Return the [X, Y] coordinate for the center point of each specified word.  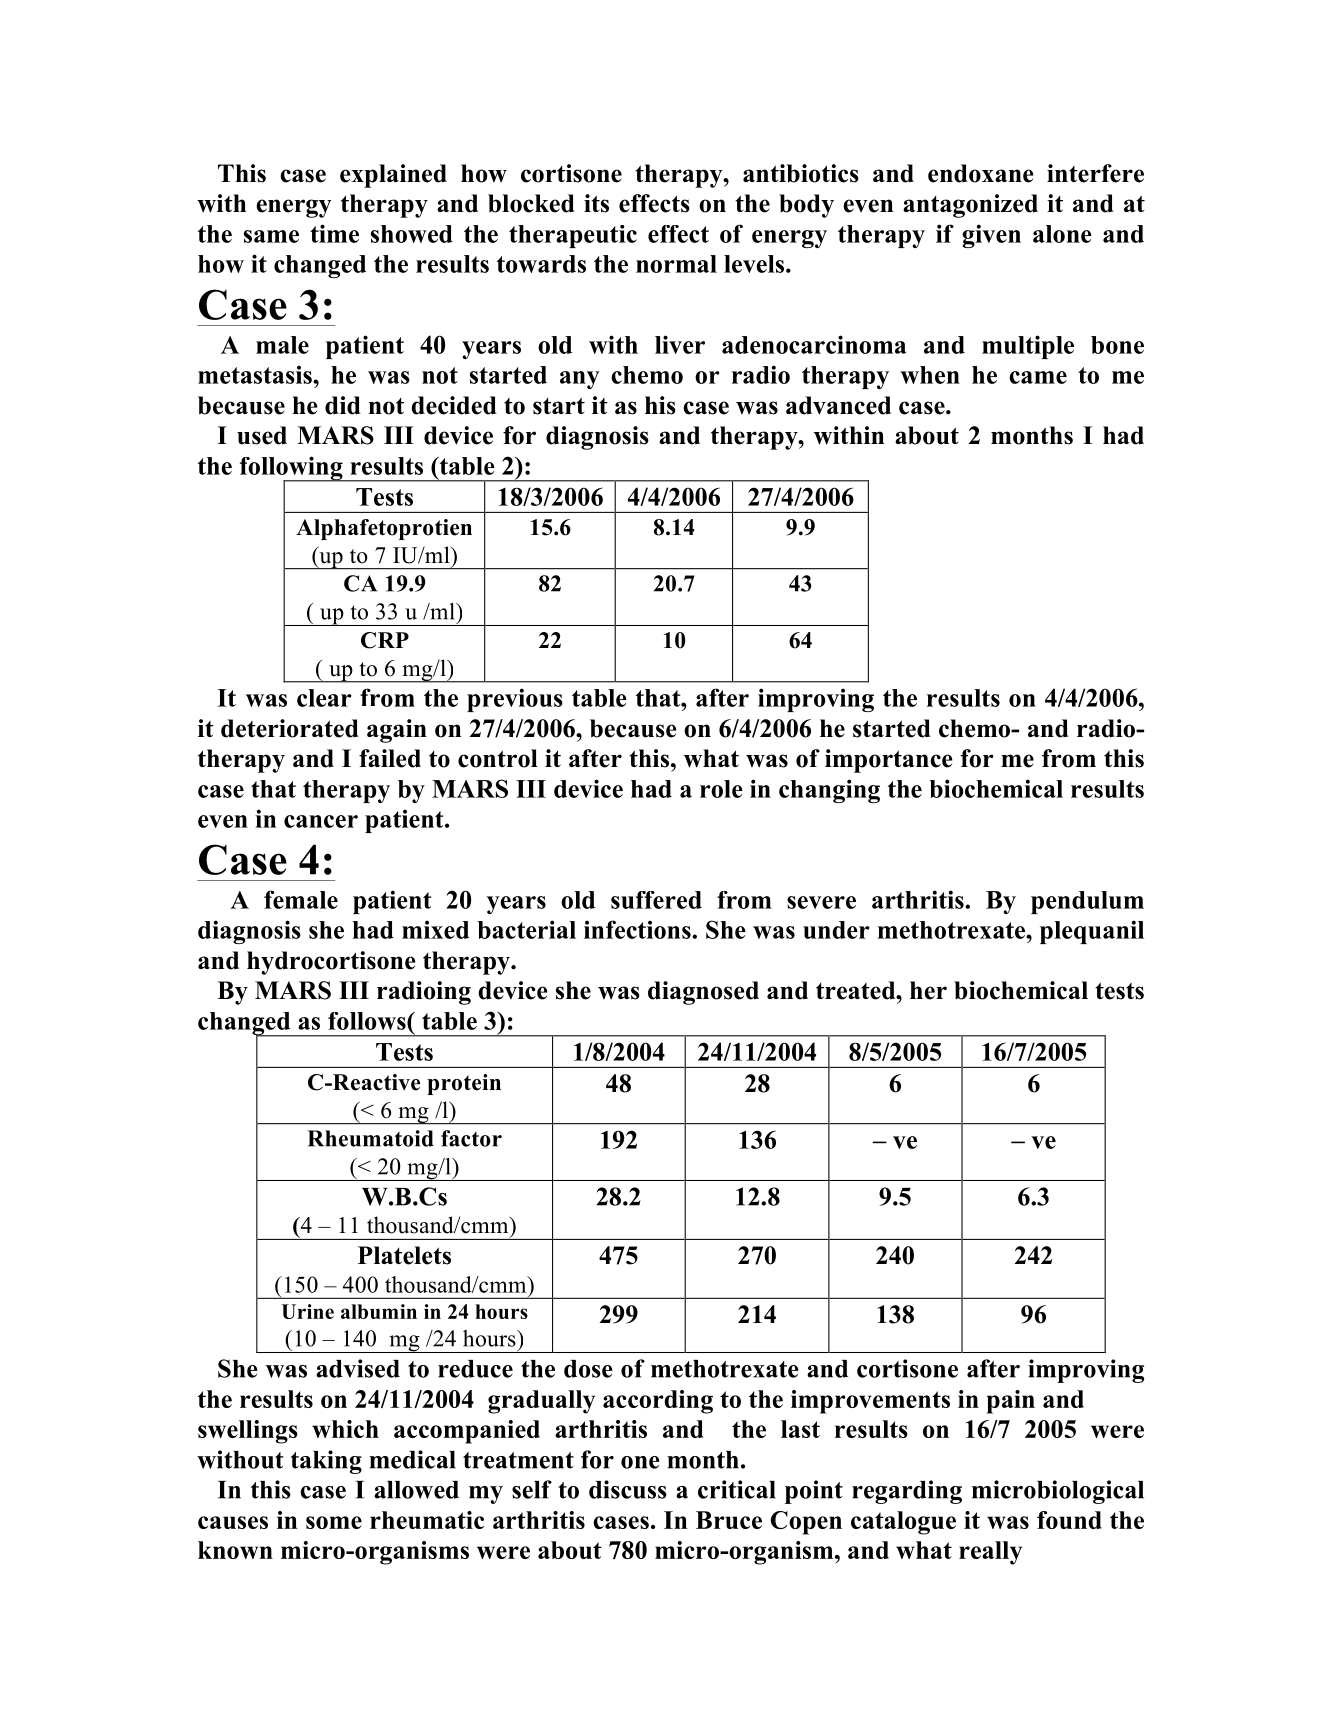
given [991, 236]
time [334, 233]
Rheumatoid [370, 1138]
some [334, 1522]
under [836, 930]
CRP [385, 640]
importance [889, 761]
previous [515, 700]
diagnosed [703, 993]
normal [676, 264]
